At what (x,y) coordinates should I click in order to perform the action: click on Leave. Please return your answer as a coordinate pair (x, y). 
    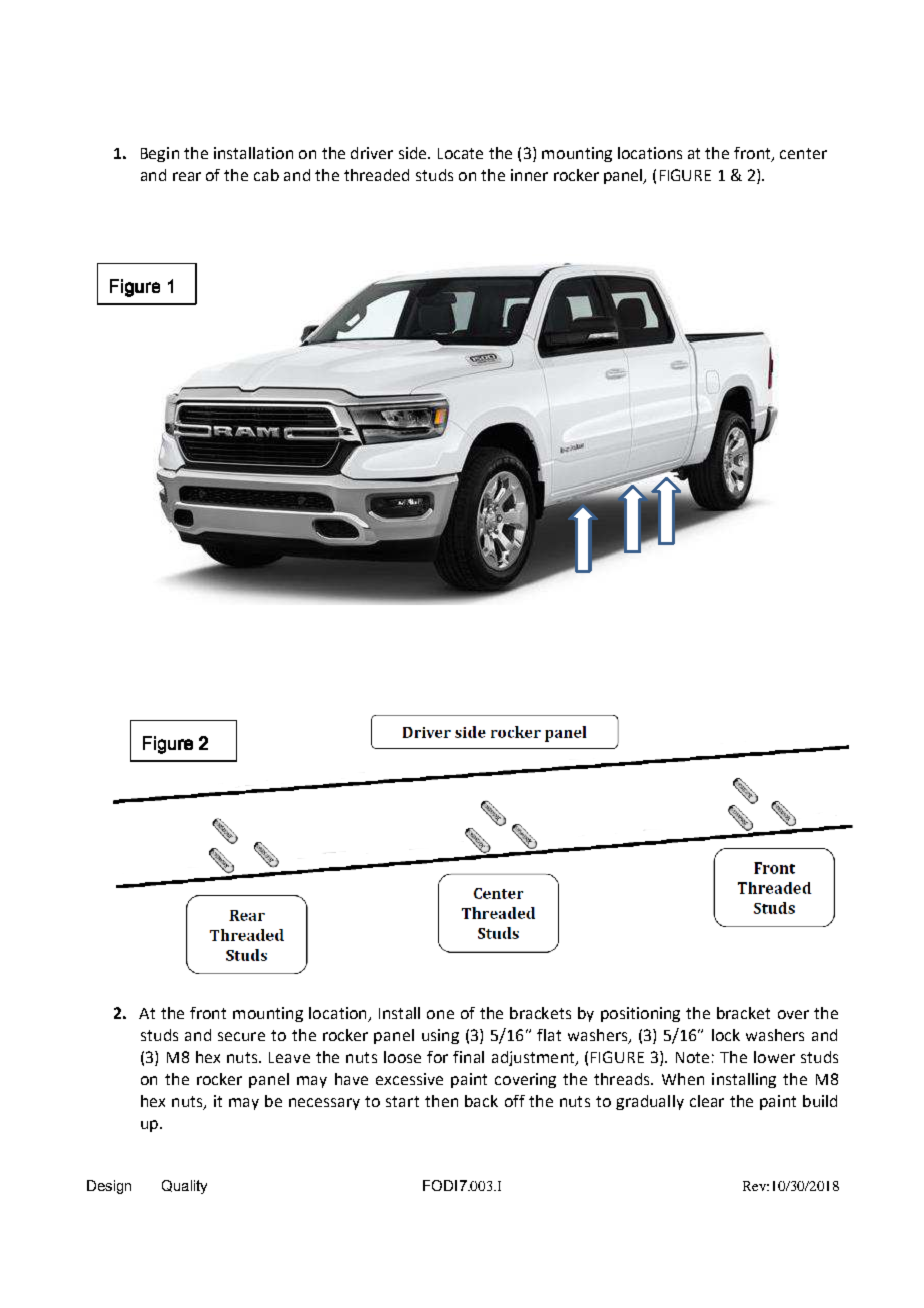
    Looking at the image, I should click on (289, 1057).
